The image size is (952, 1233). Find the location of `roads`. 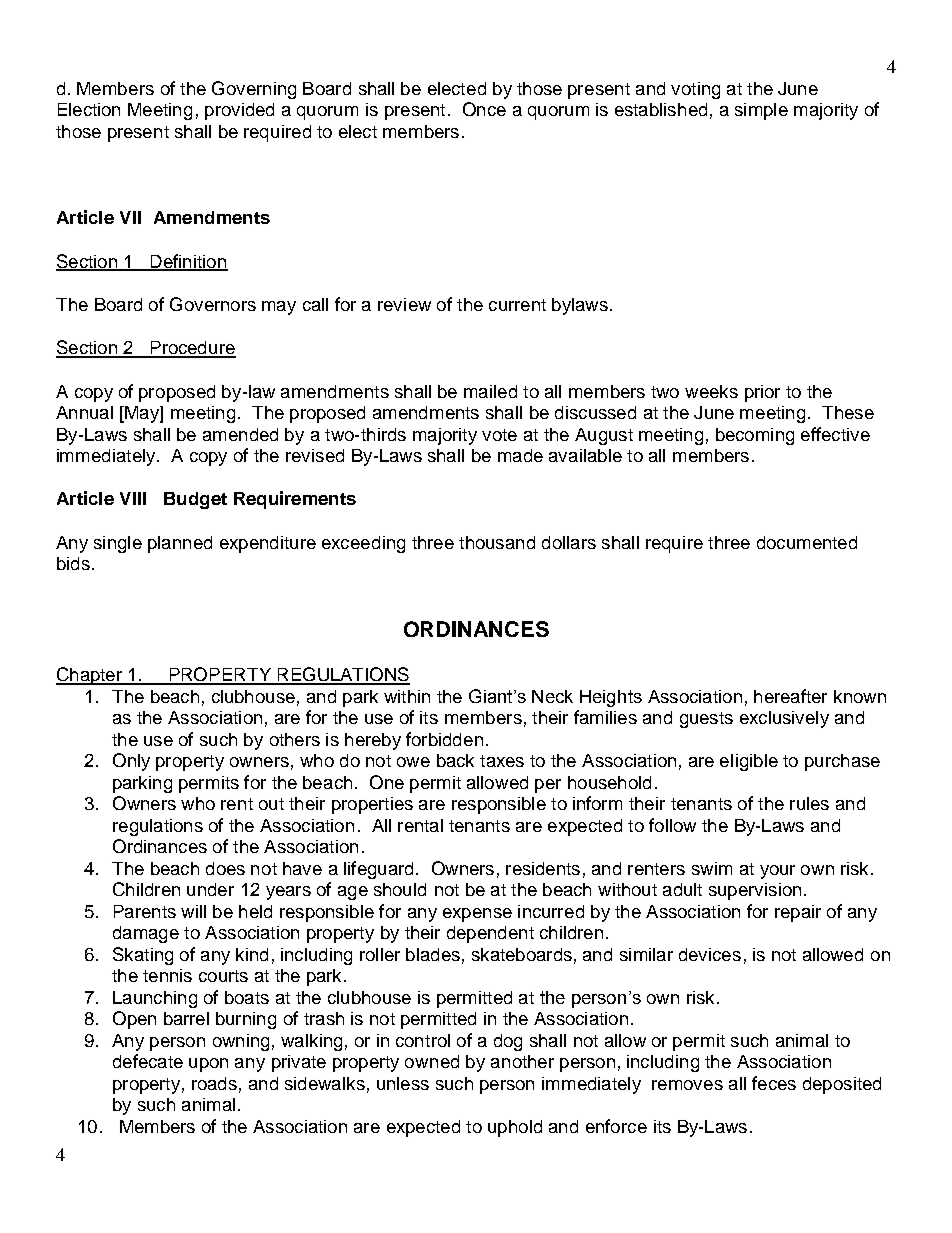

roads is located at coordinates (214, 1083).
